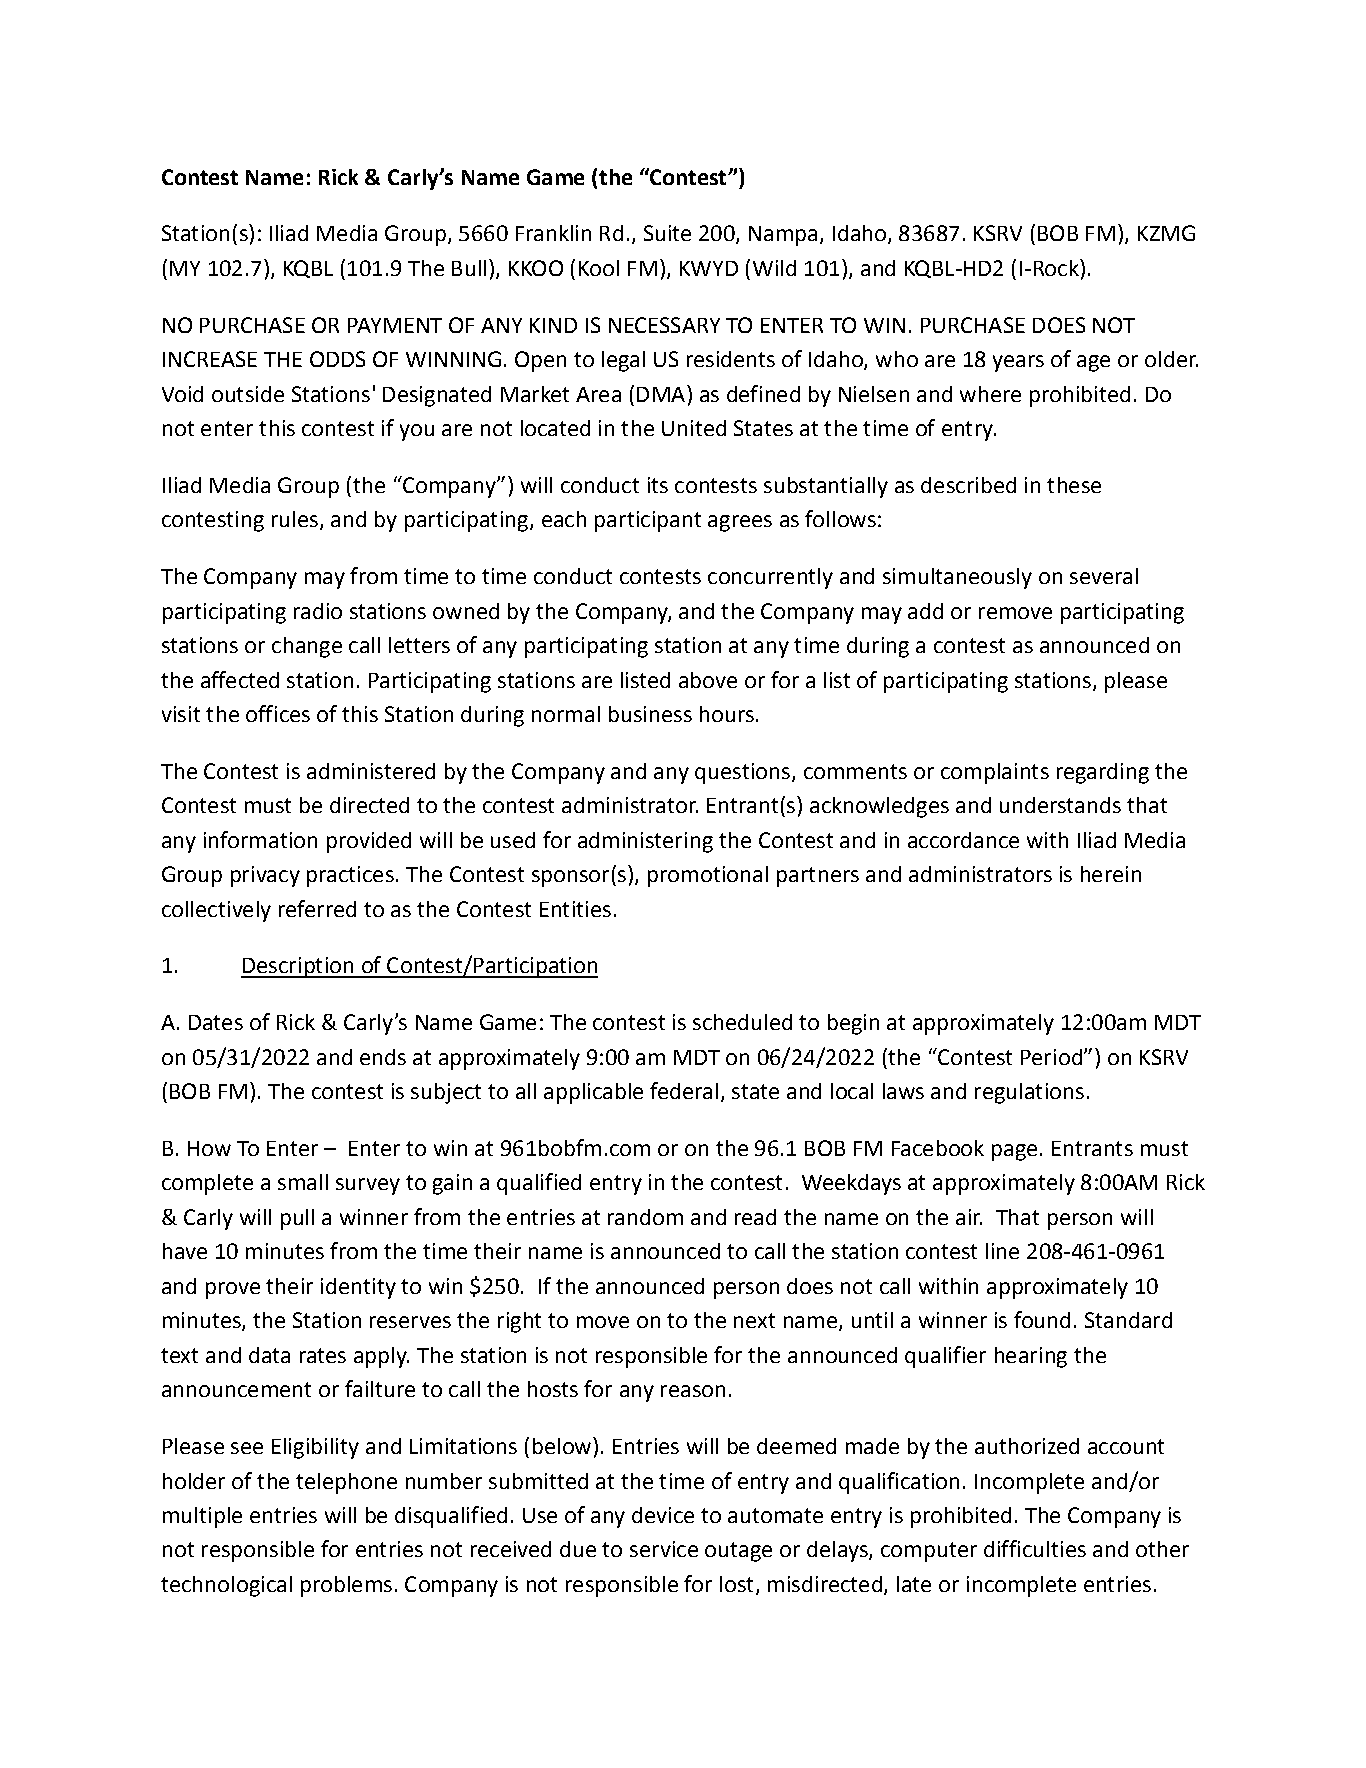  What do you see at coordinates (664, 1549) in the document?
I see `service` at bounding box center [664, 1549].
